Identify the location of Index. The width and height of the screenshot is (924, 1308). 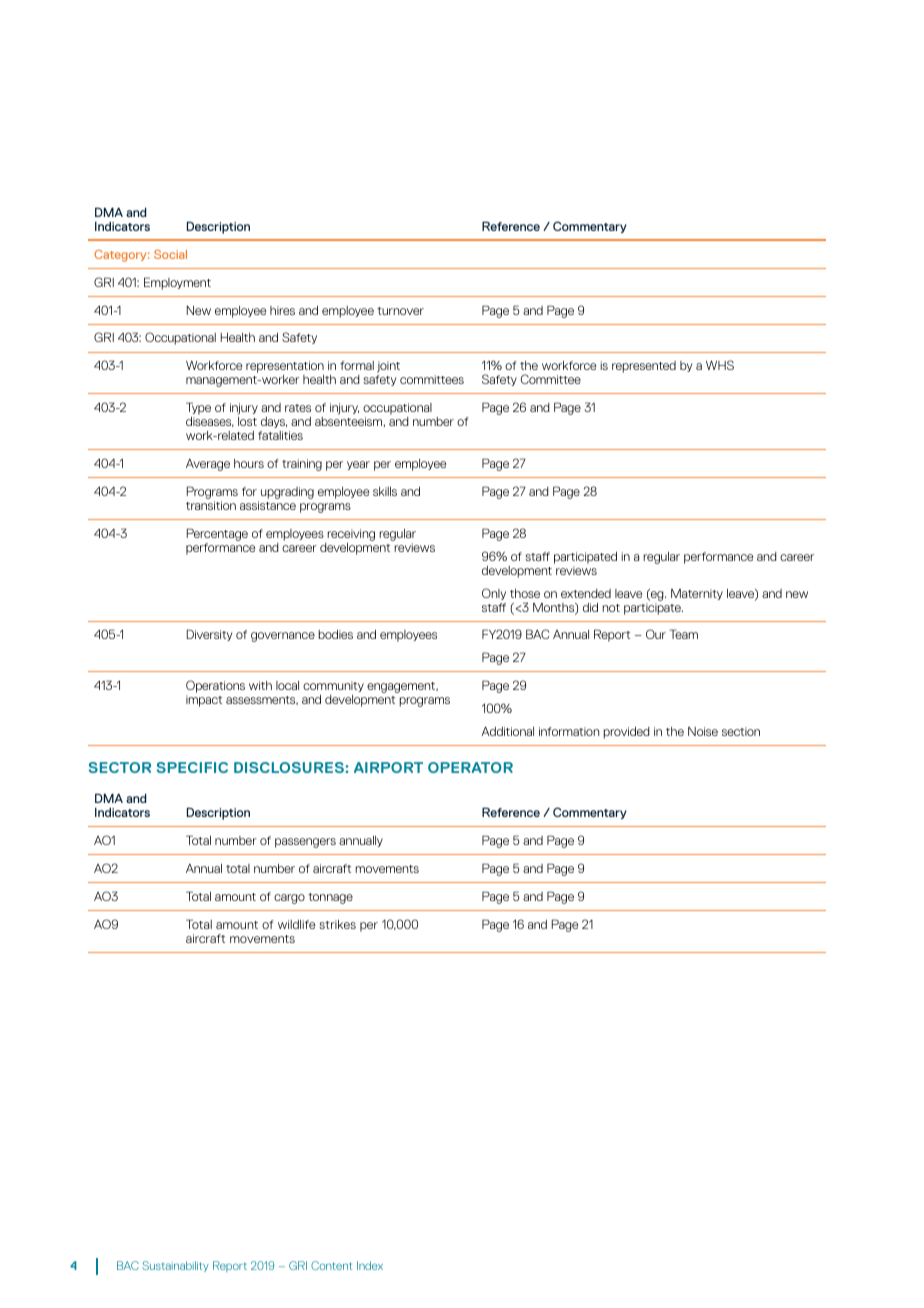
(370, 1265).
